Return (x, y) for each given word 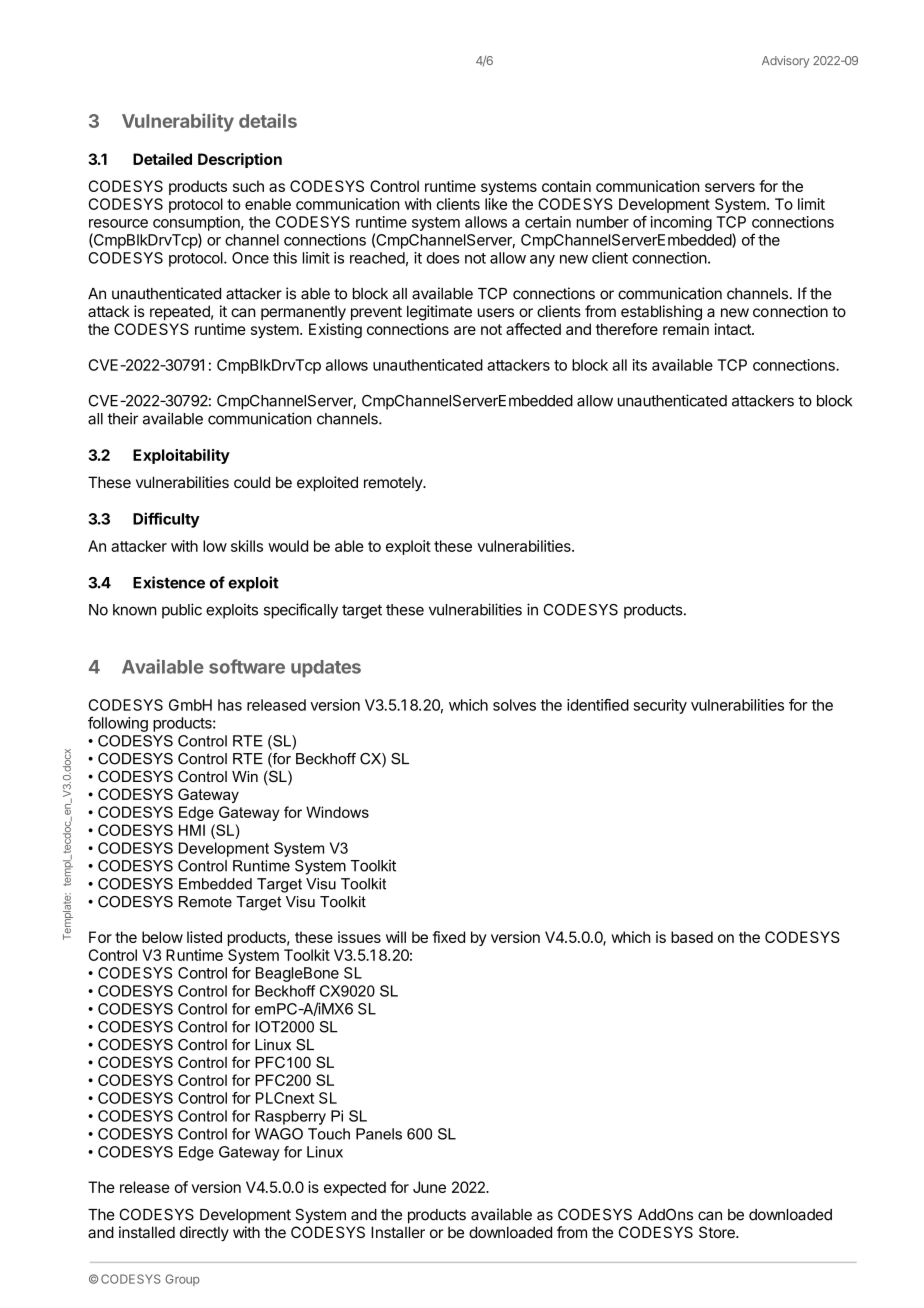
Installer (398, 1232)
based (692, 937)
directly (204, 1233)
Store (718, 1232)
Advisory (785, 62)
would (288, 546)
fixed (448, 937)
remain (686, 329)
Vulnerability (178, 122)
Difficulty (166, 520)
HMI (192, 830)
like (496, 204)
